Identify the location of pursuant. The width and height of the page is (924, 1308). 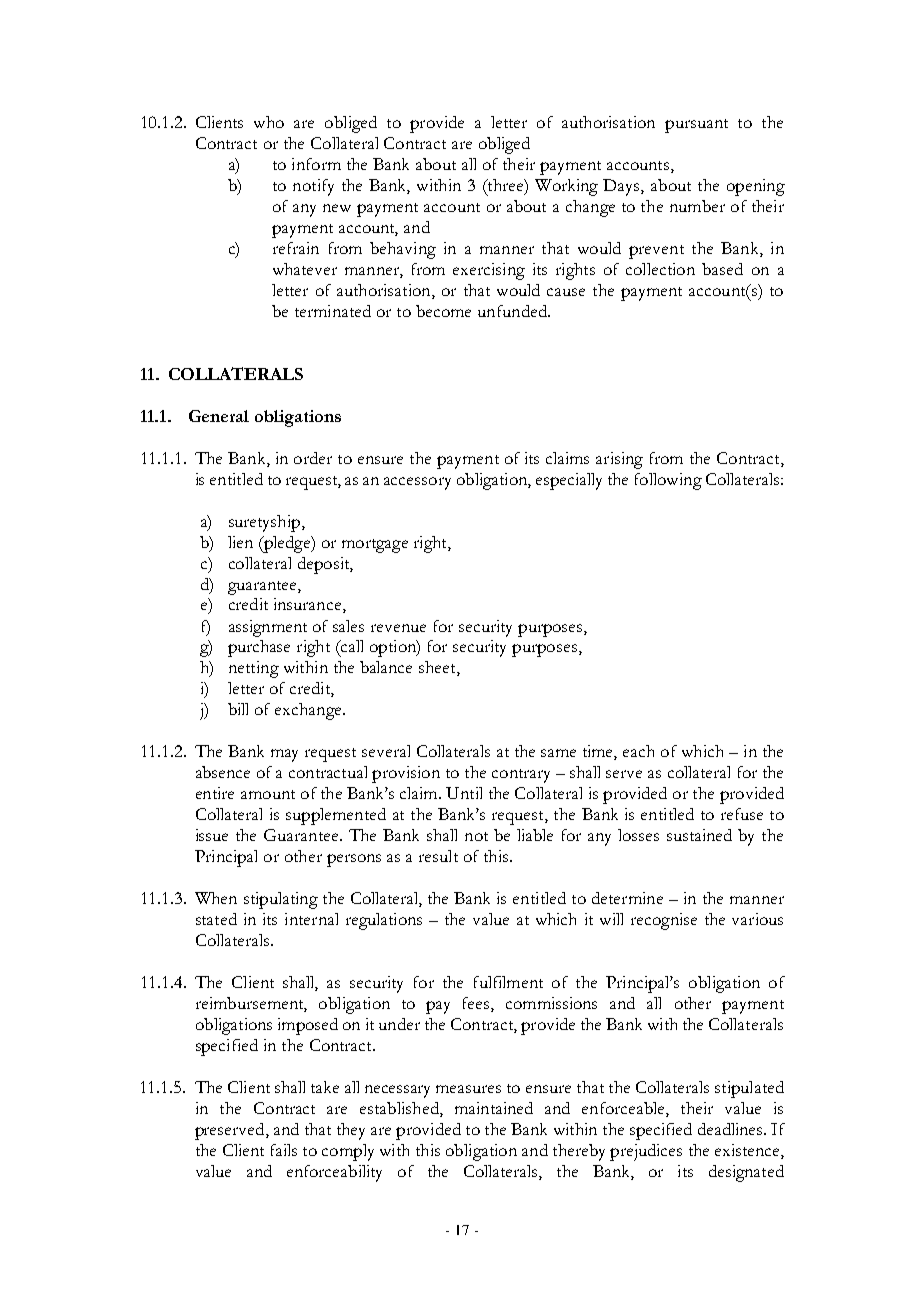
(696, 126).
